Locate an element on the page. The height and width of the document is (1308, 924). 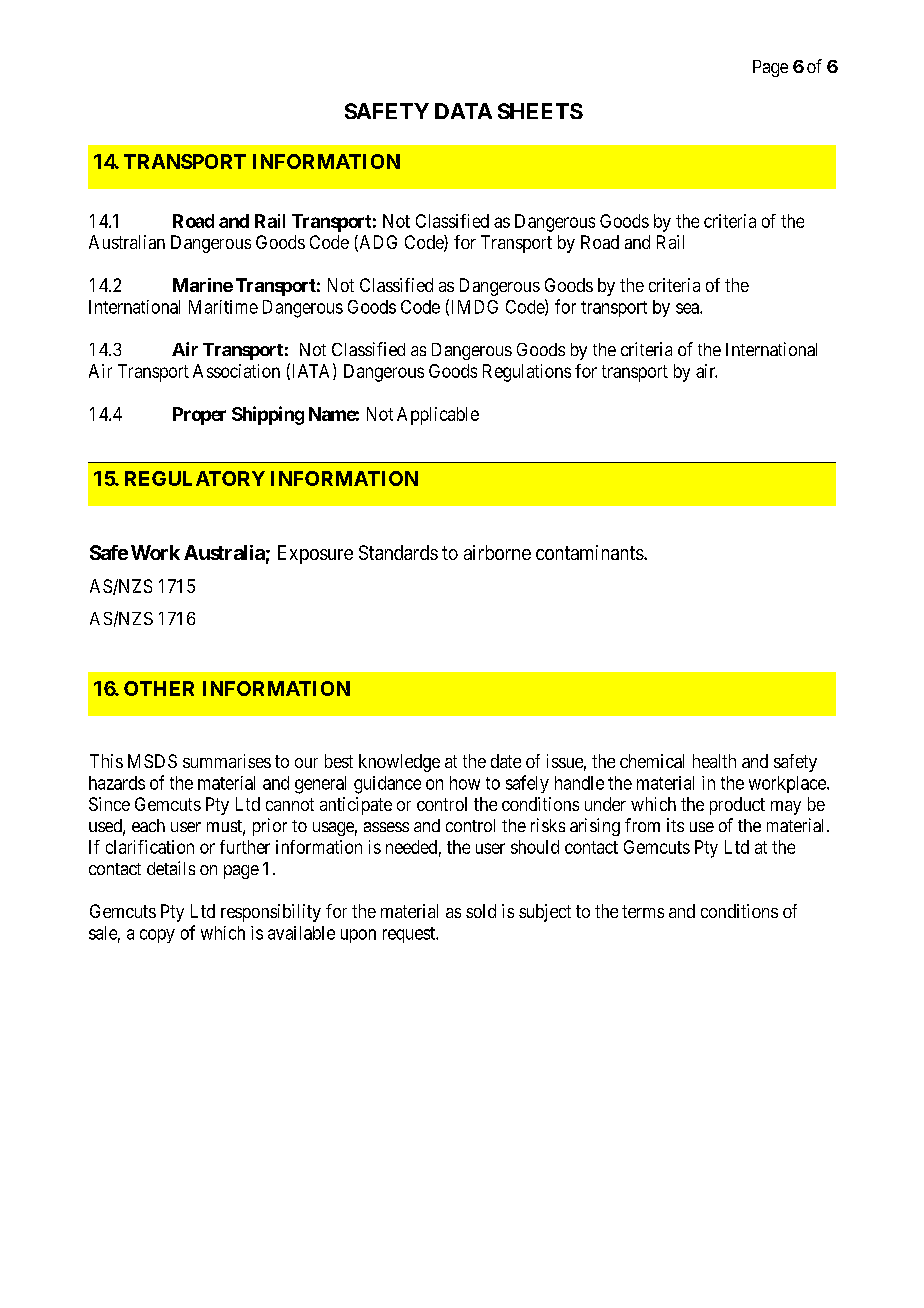
SHEETS is located at coordinates (540, 111).
